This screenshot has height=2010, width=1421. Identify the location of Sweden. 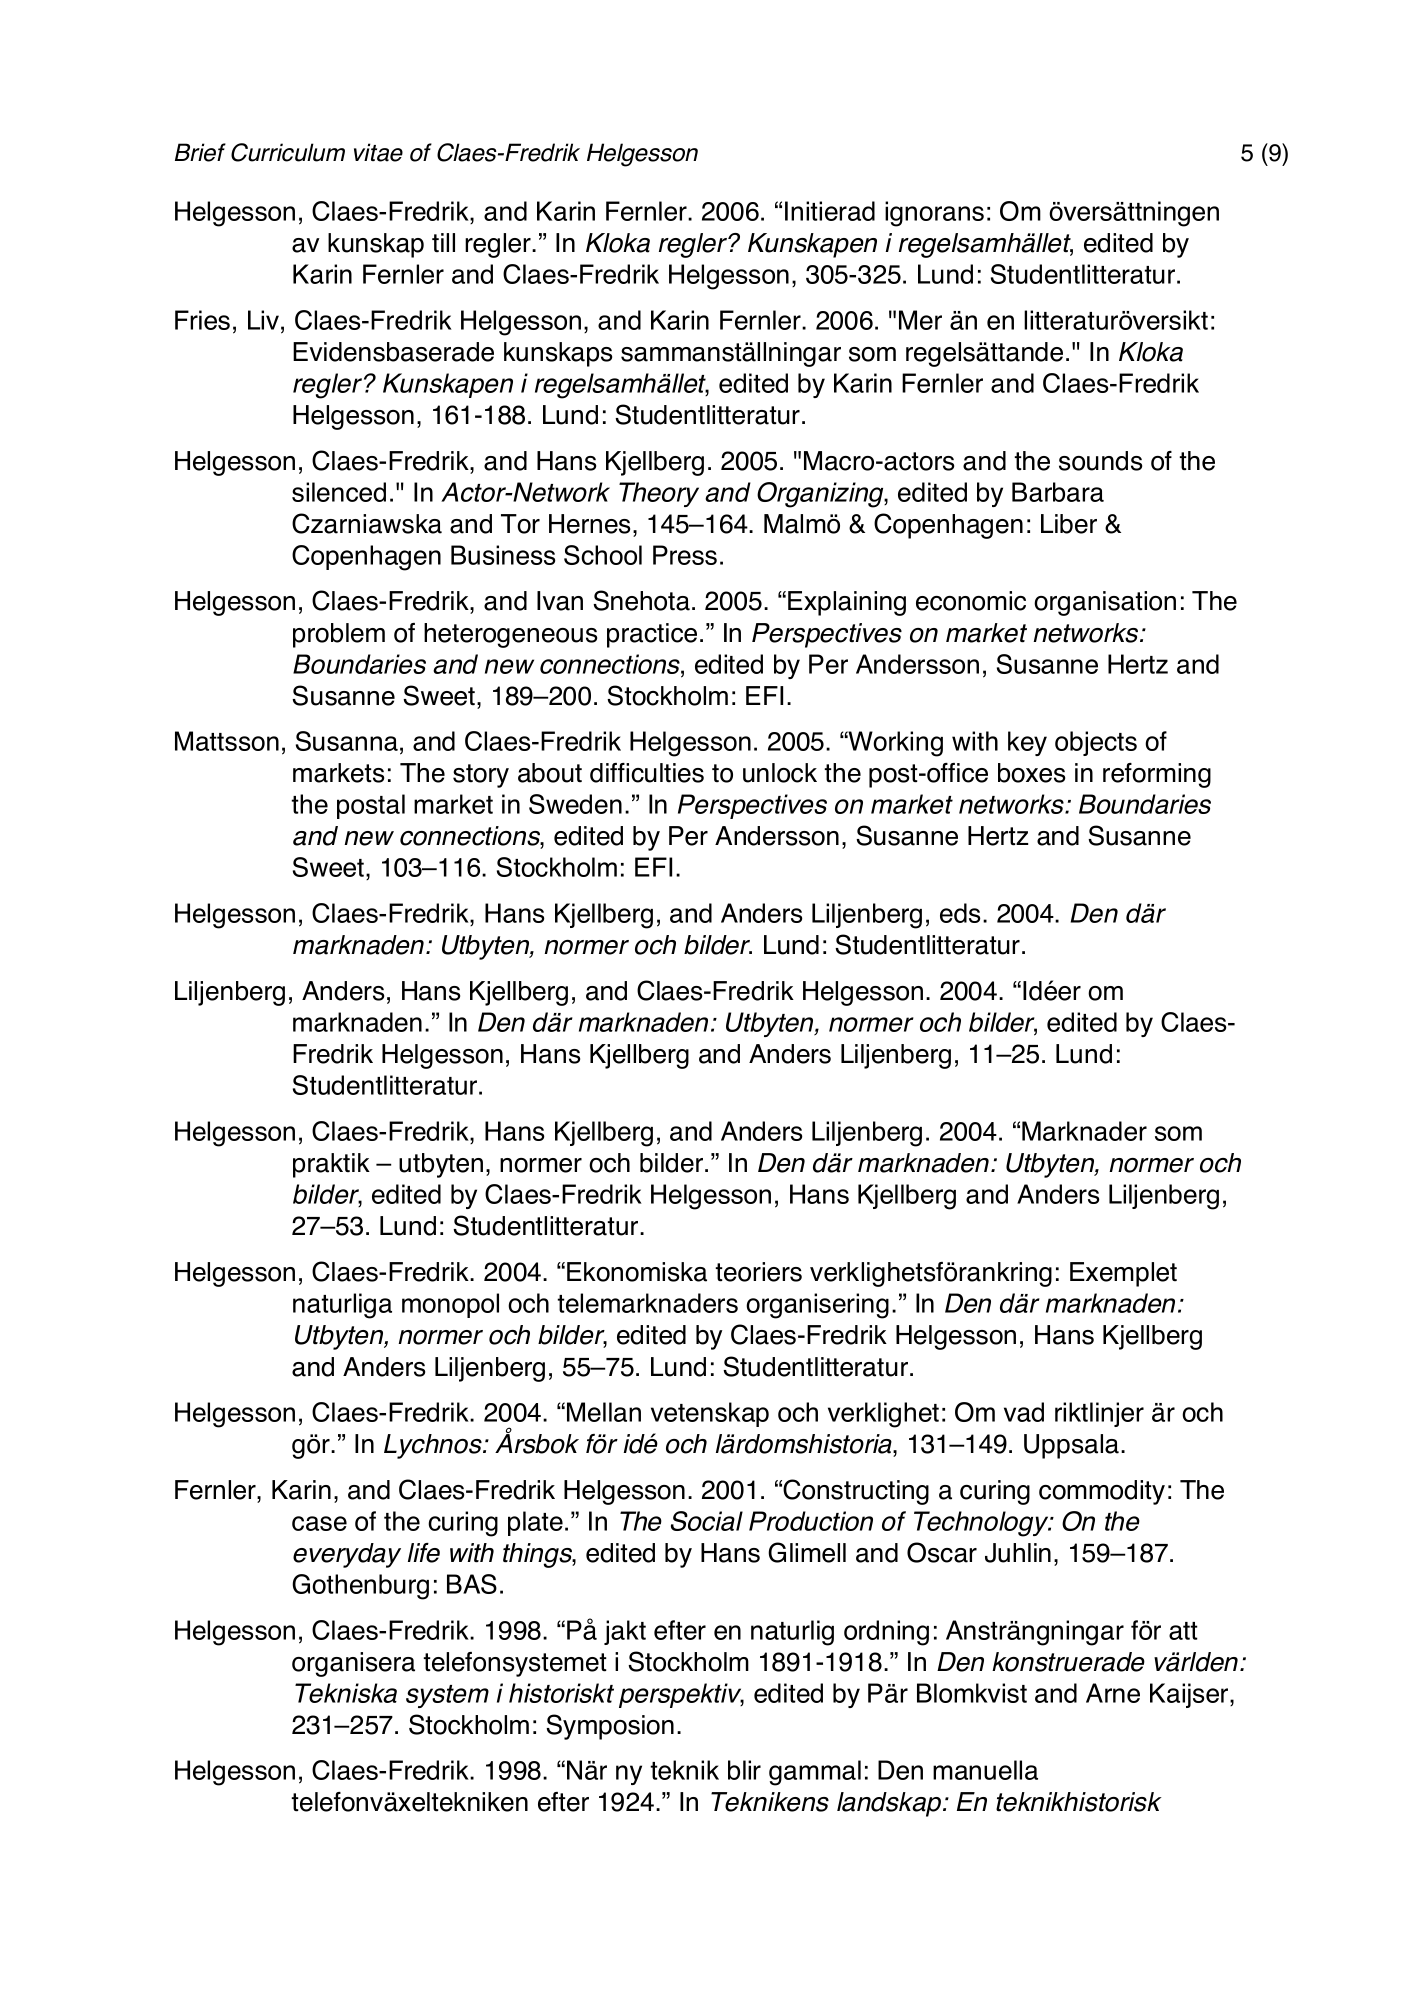
(575, 804).
